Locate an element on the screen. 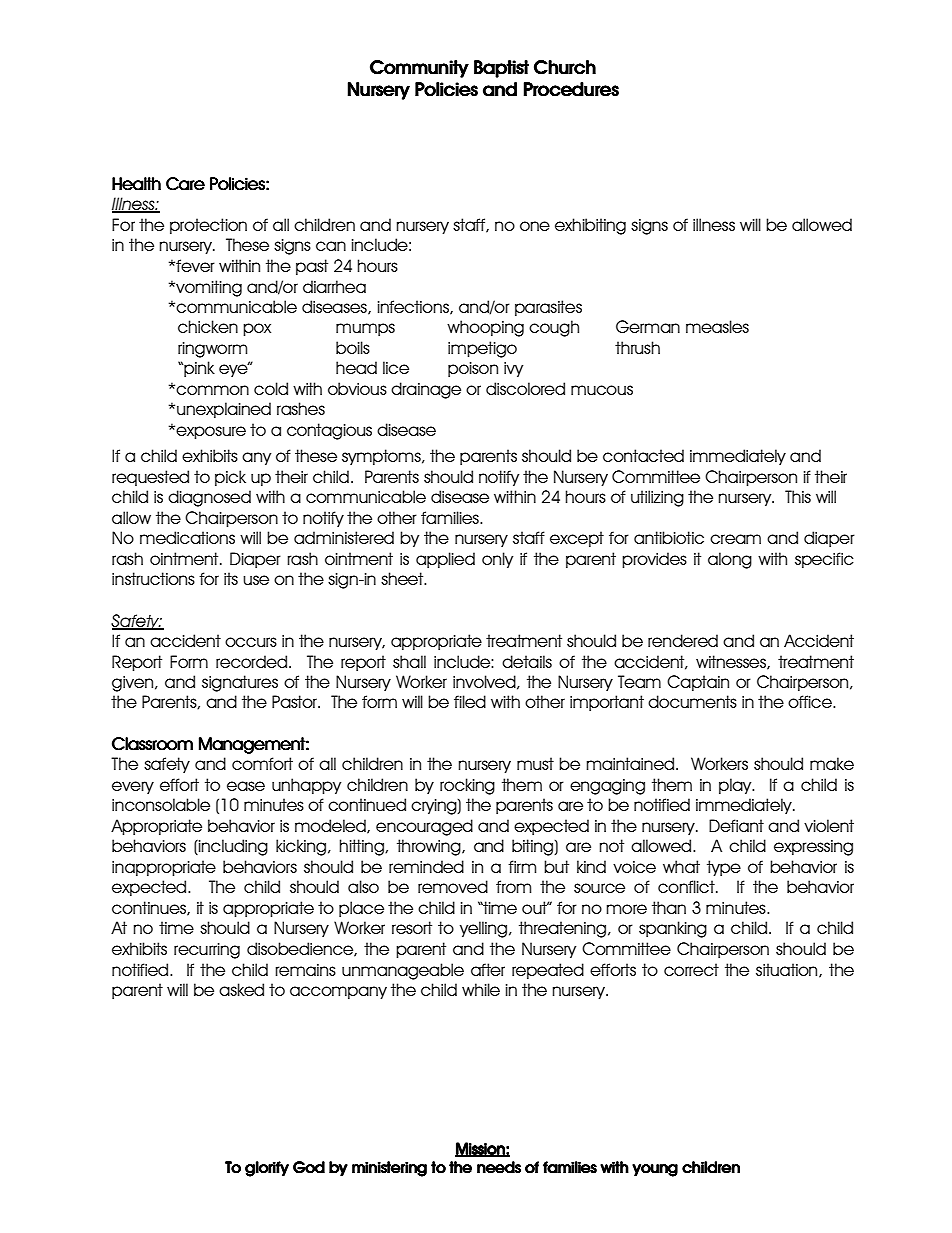 The height and width of the screenshot is (1233, 952). recurring is located at coordinates (207, 951).
